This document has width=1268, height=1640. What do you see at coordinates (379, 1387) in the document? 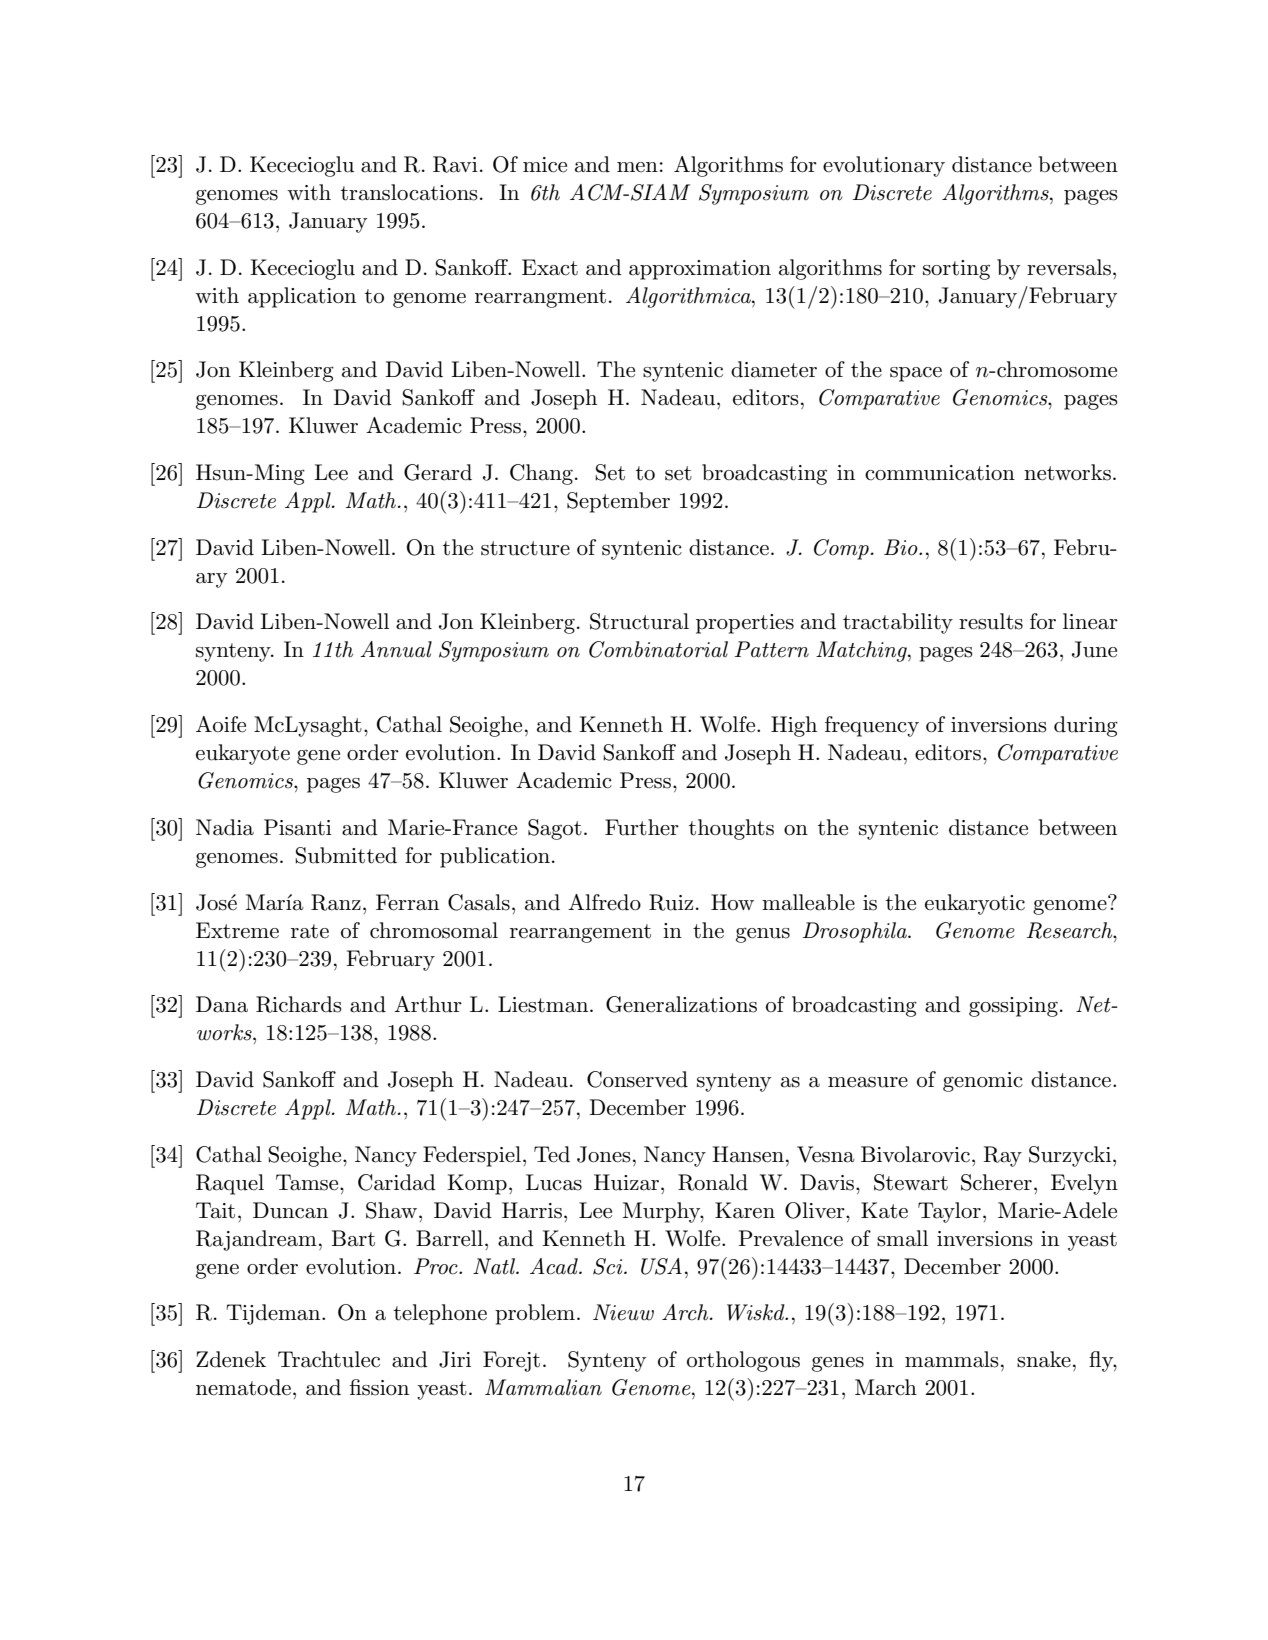
I see `fission` at bounding box center [379, 1387].
